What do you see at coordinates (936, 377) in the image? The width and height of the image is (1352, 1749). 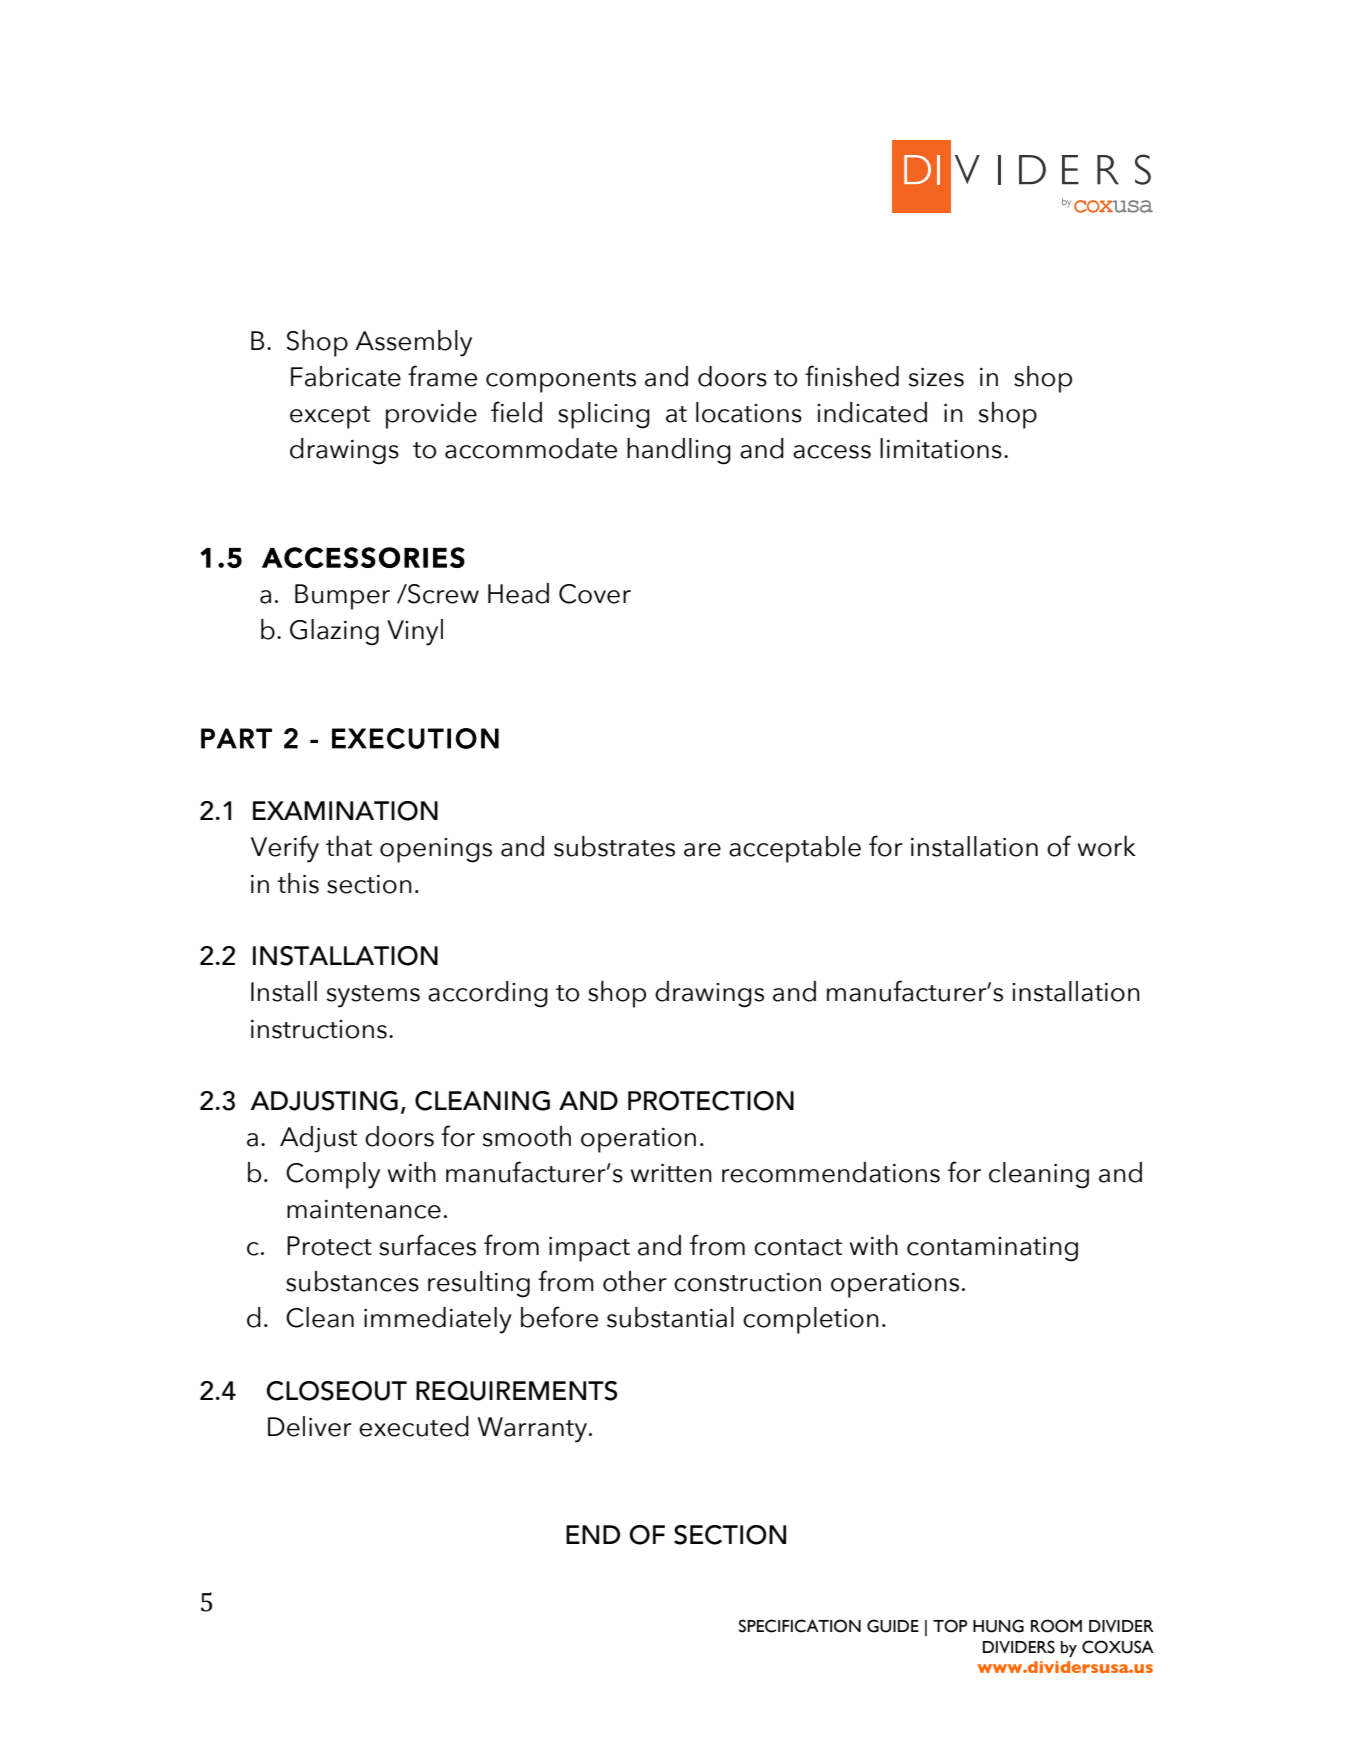 I see `sizes` at bounding box center [936, 377].
